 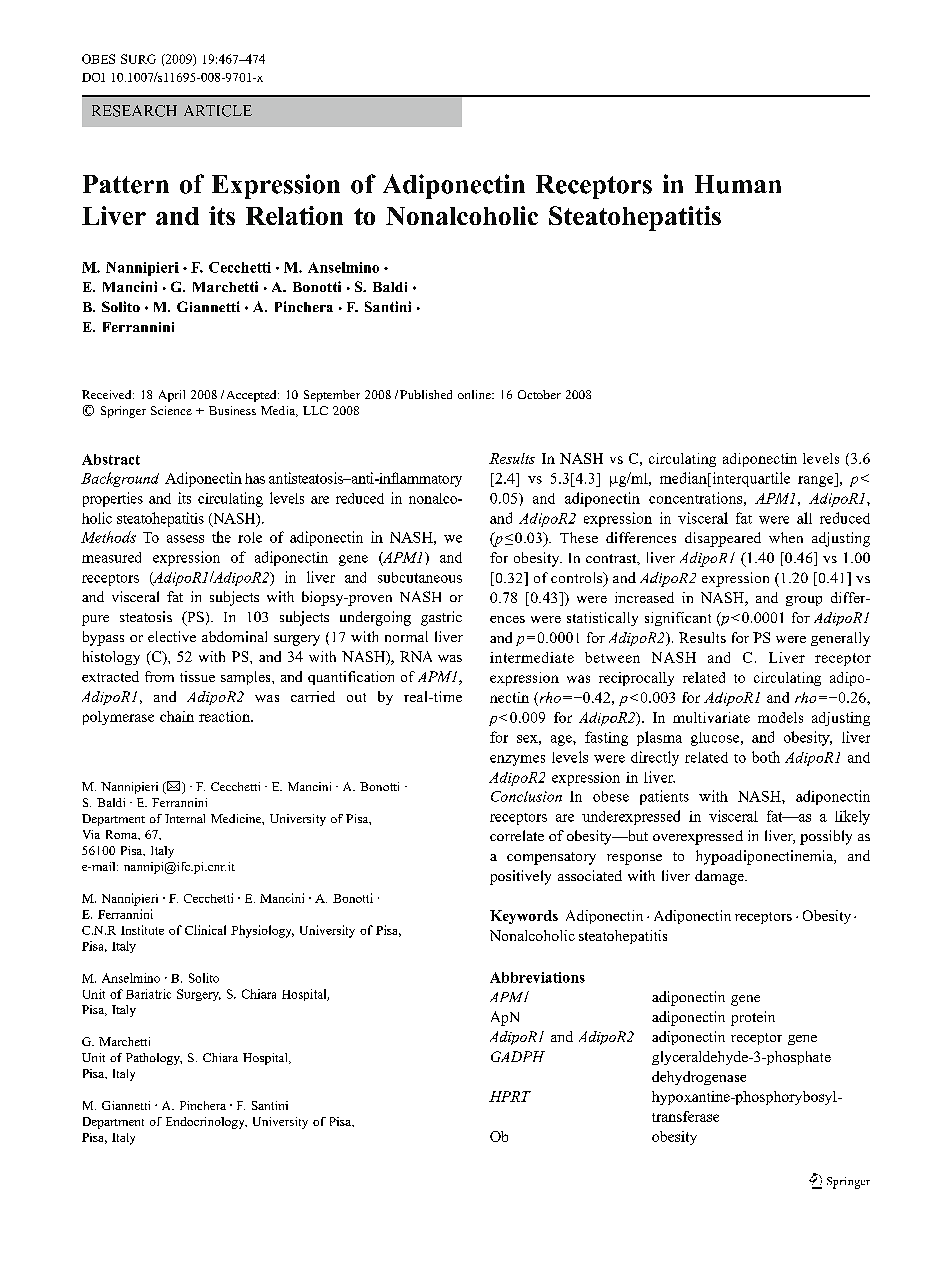 What do you see at coordinates (475, 394) in the screenshot?
I see `online` at bounding box center [475, 394].
